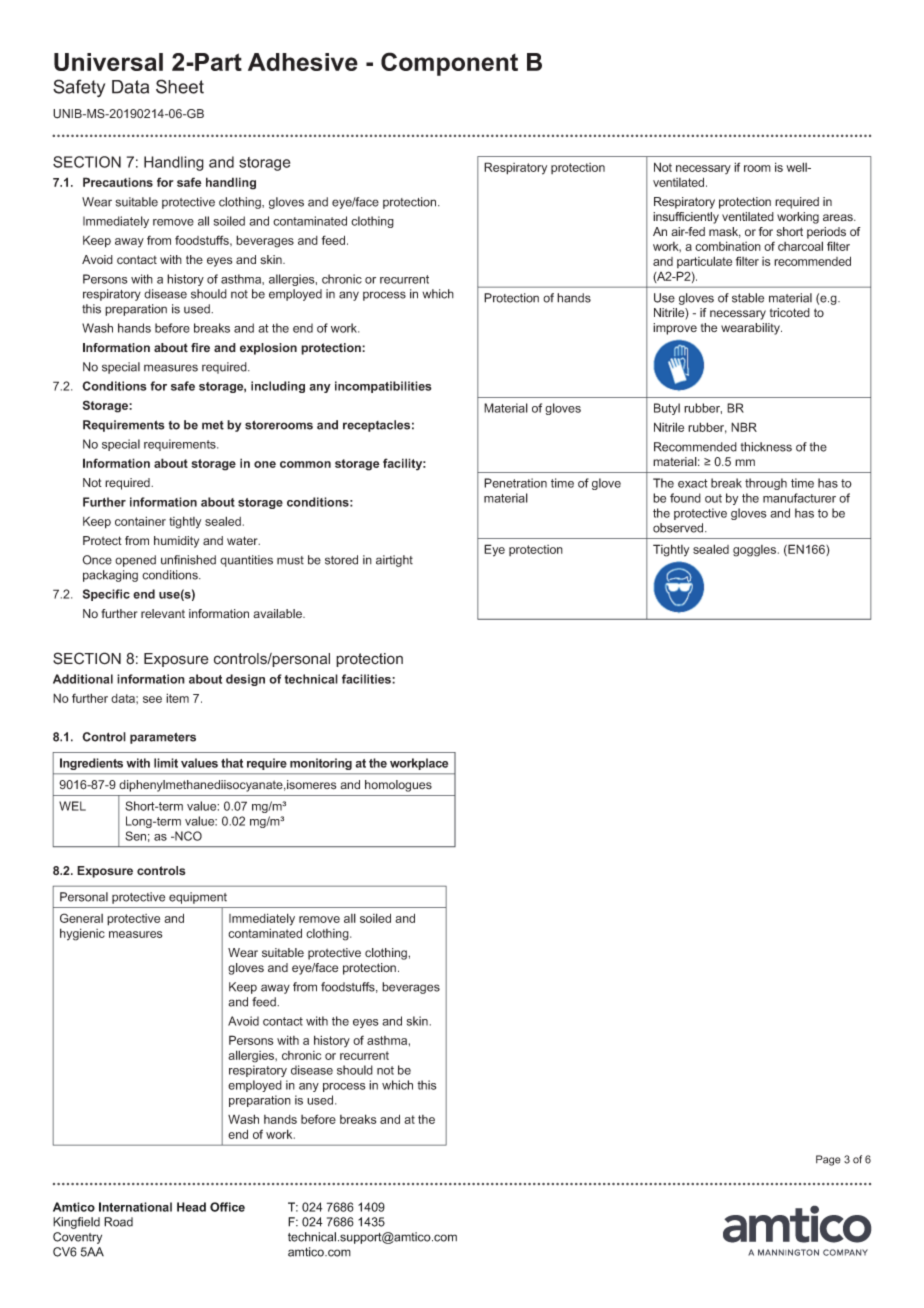  I want to click on Component, so click(449, 64).
